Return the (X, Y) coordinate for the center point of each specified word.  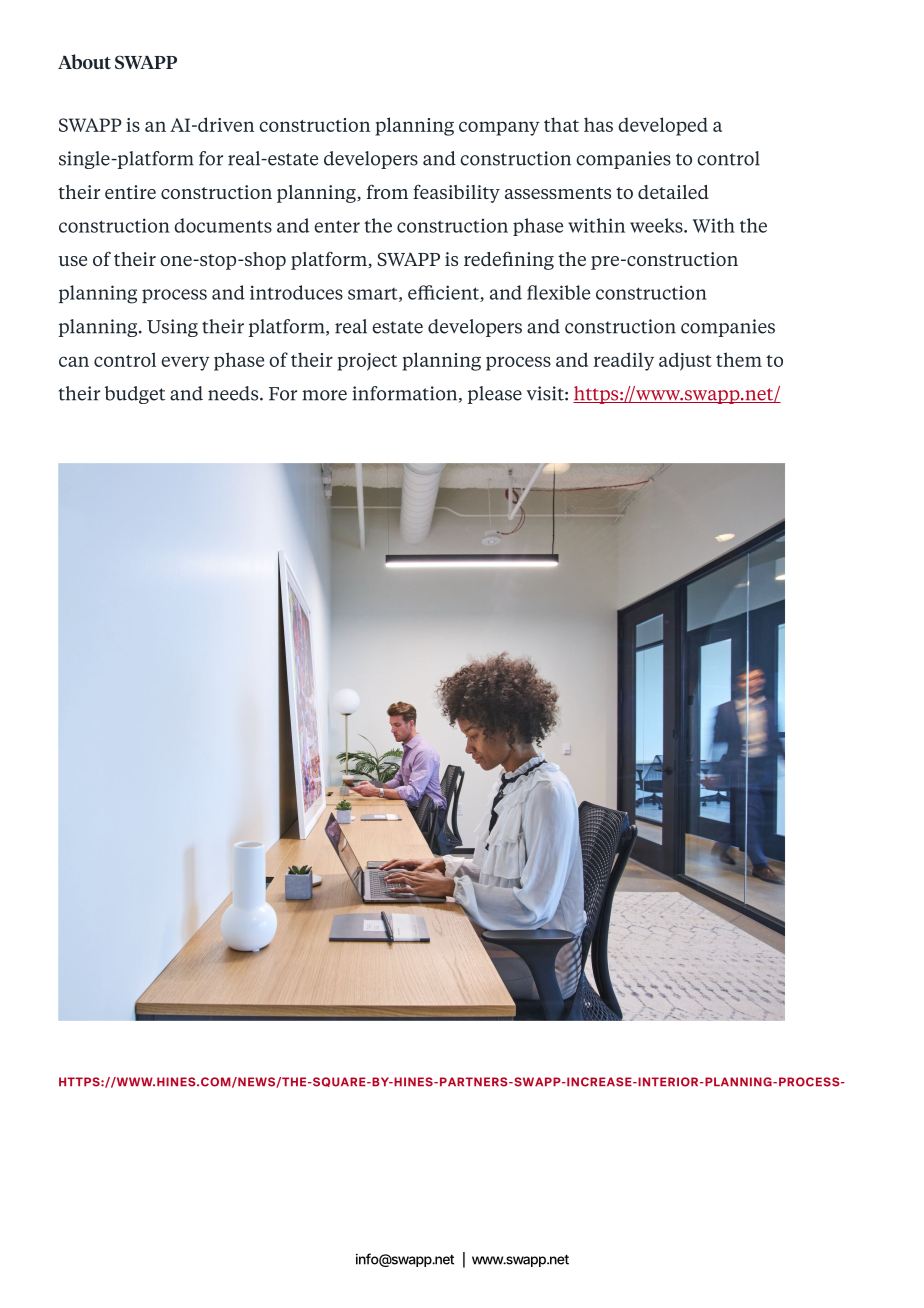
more (324, 395)
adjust (685, 361)
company (499, 128)
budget (135, 395)
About (84, 61)
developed (663, 126)
